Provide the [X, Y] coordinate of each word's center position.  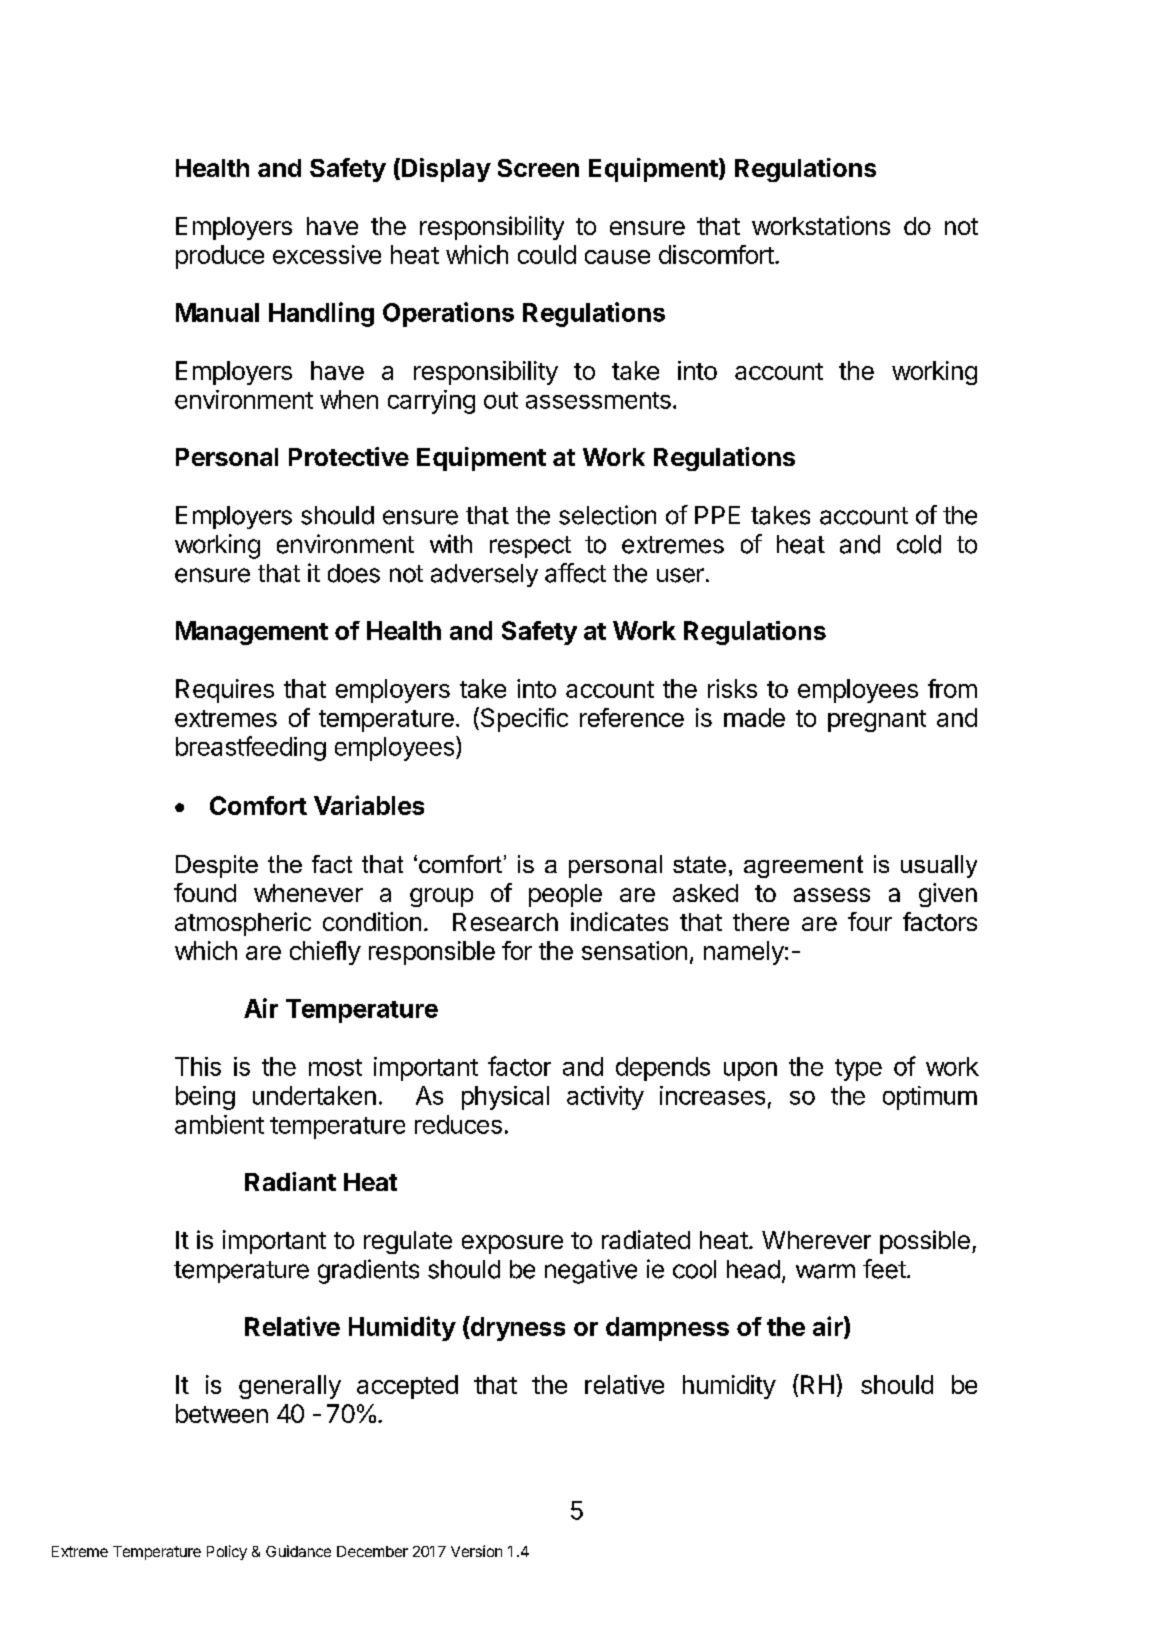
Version [476, 1551]
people [565, 895]
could [547, 254]
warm [825, 1271]
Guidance [298, 1551]
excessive [327, 254]
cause [617, 257]
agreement [803, 866]
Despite [217, 866]
